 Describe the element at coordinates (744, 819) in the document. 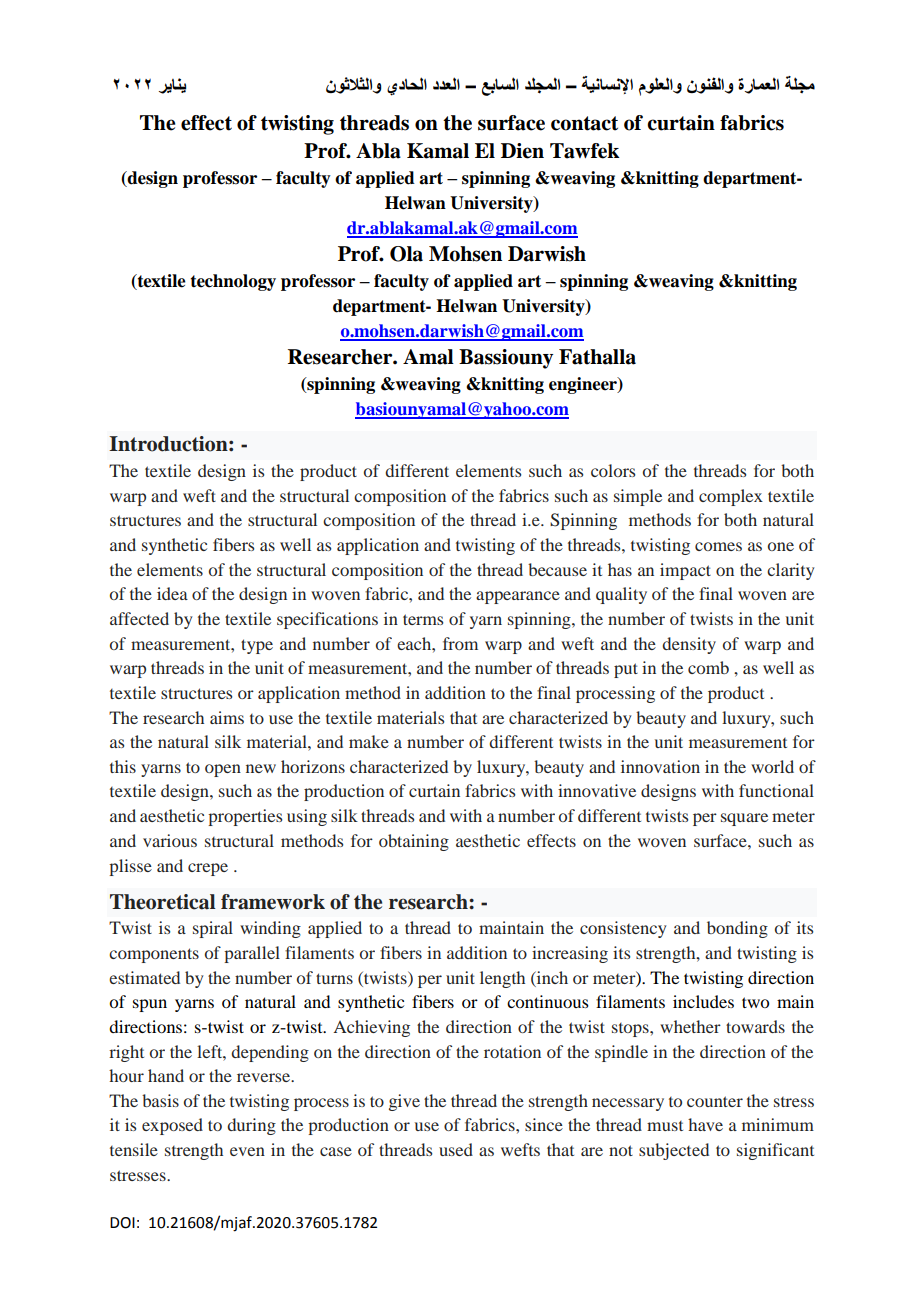

I see `square` at that location.
